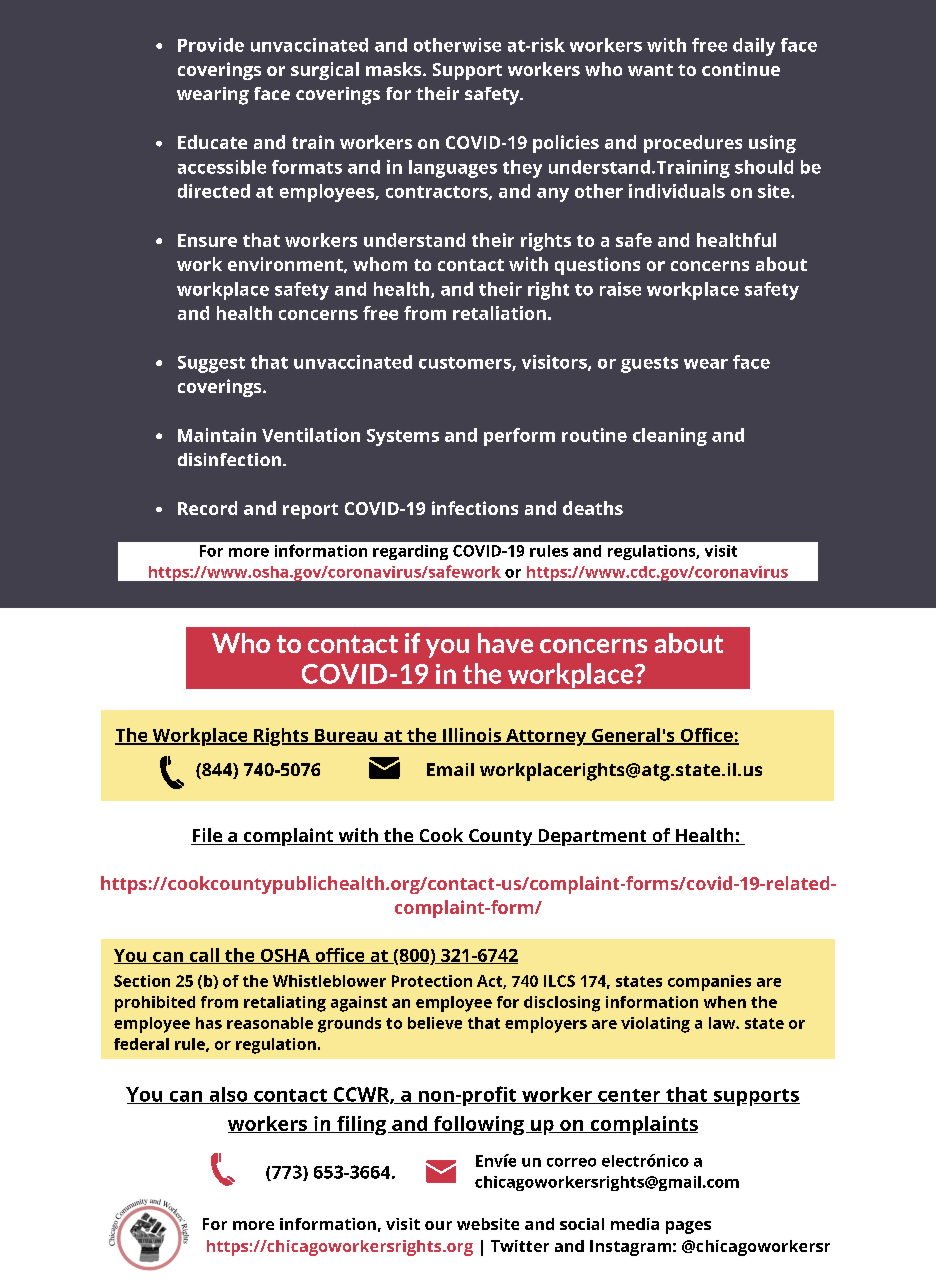  What do you see at coordinates (204, 956) in the document?
I see `call` at bounding box center [204, 956].
